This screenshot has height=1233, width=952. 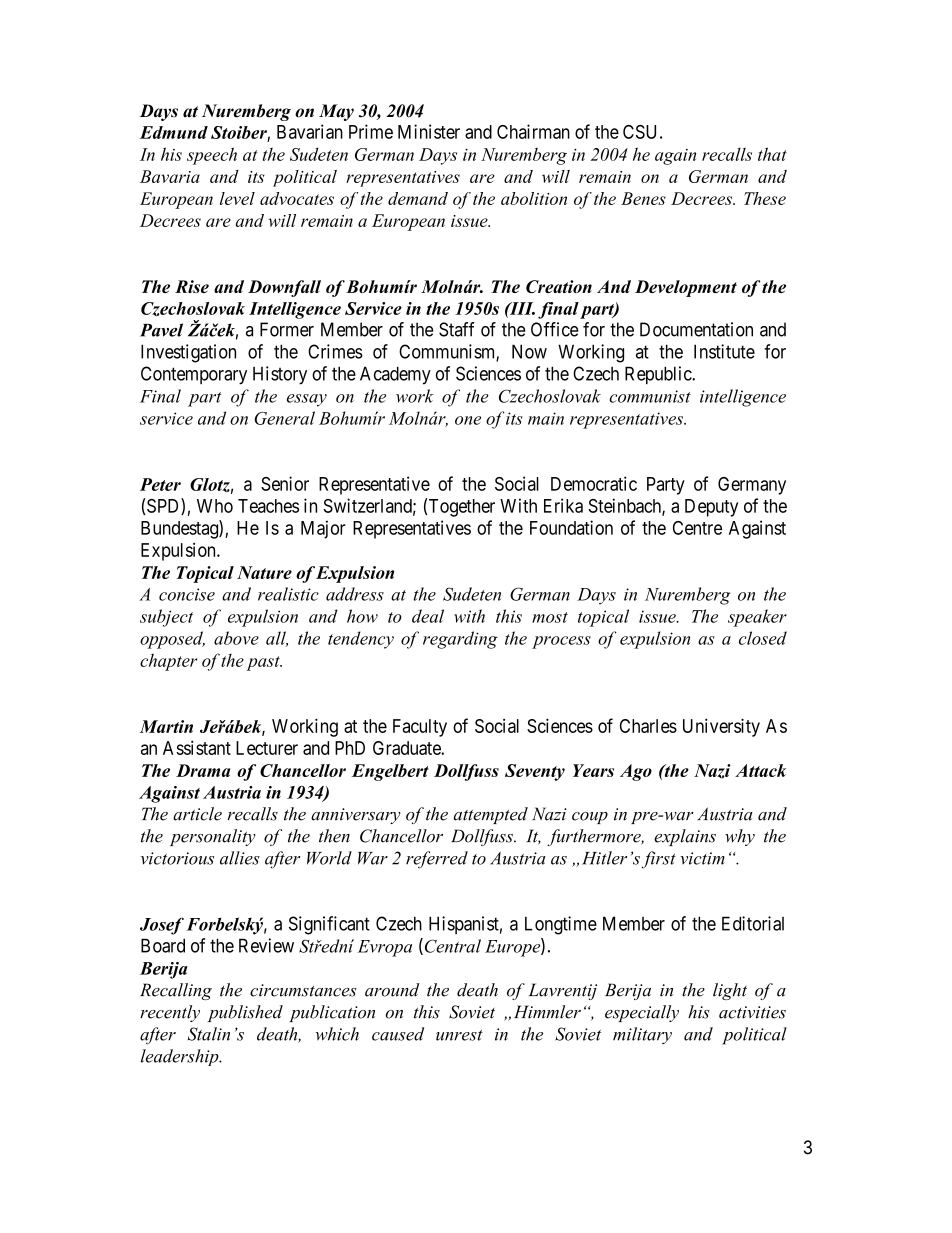 I want to click on attempted, so click(x=491, y=815).
